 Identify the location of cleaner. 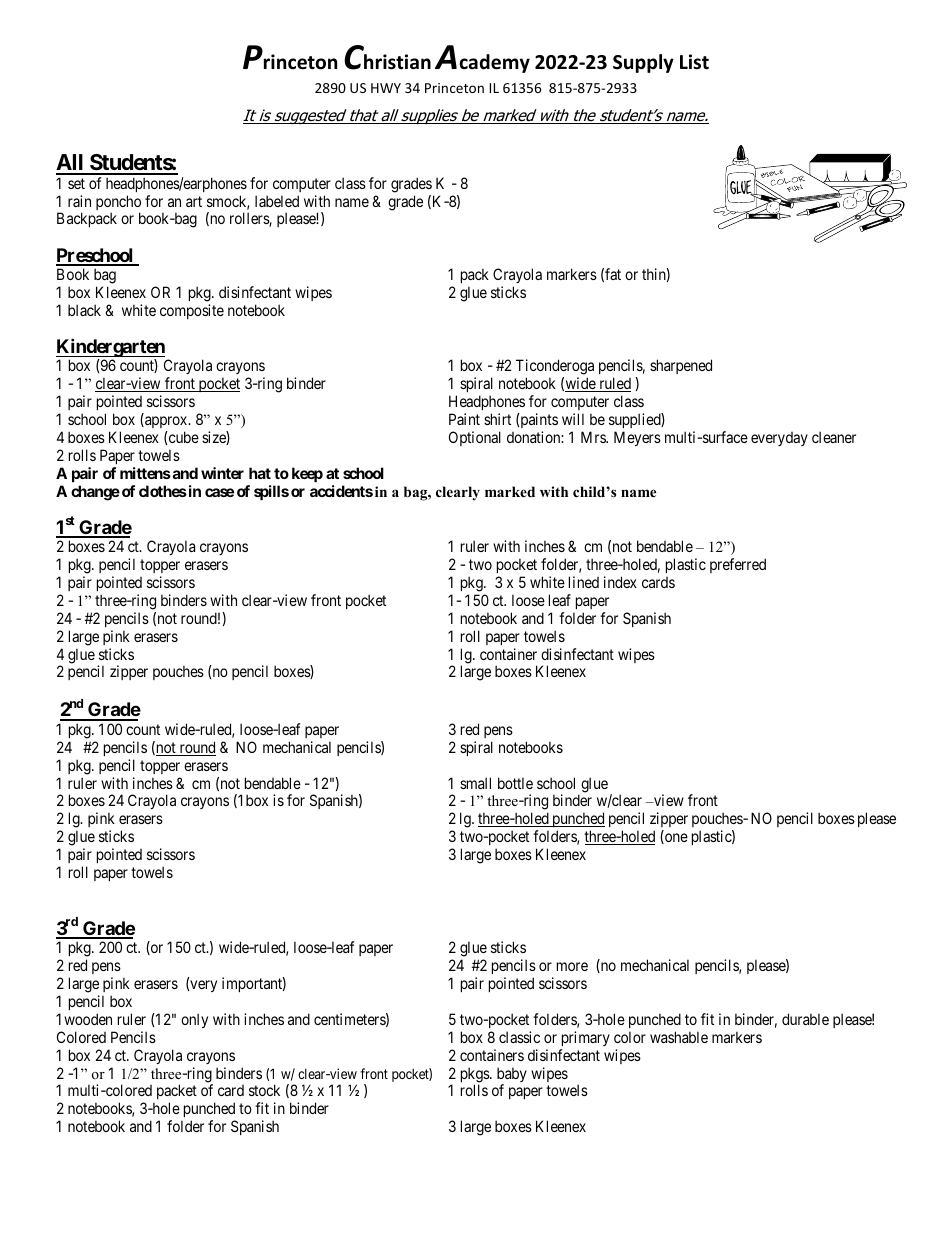
(834, 437).
